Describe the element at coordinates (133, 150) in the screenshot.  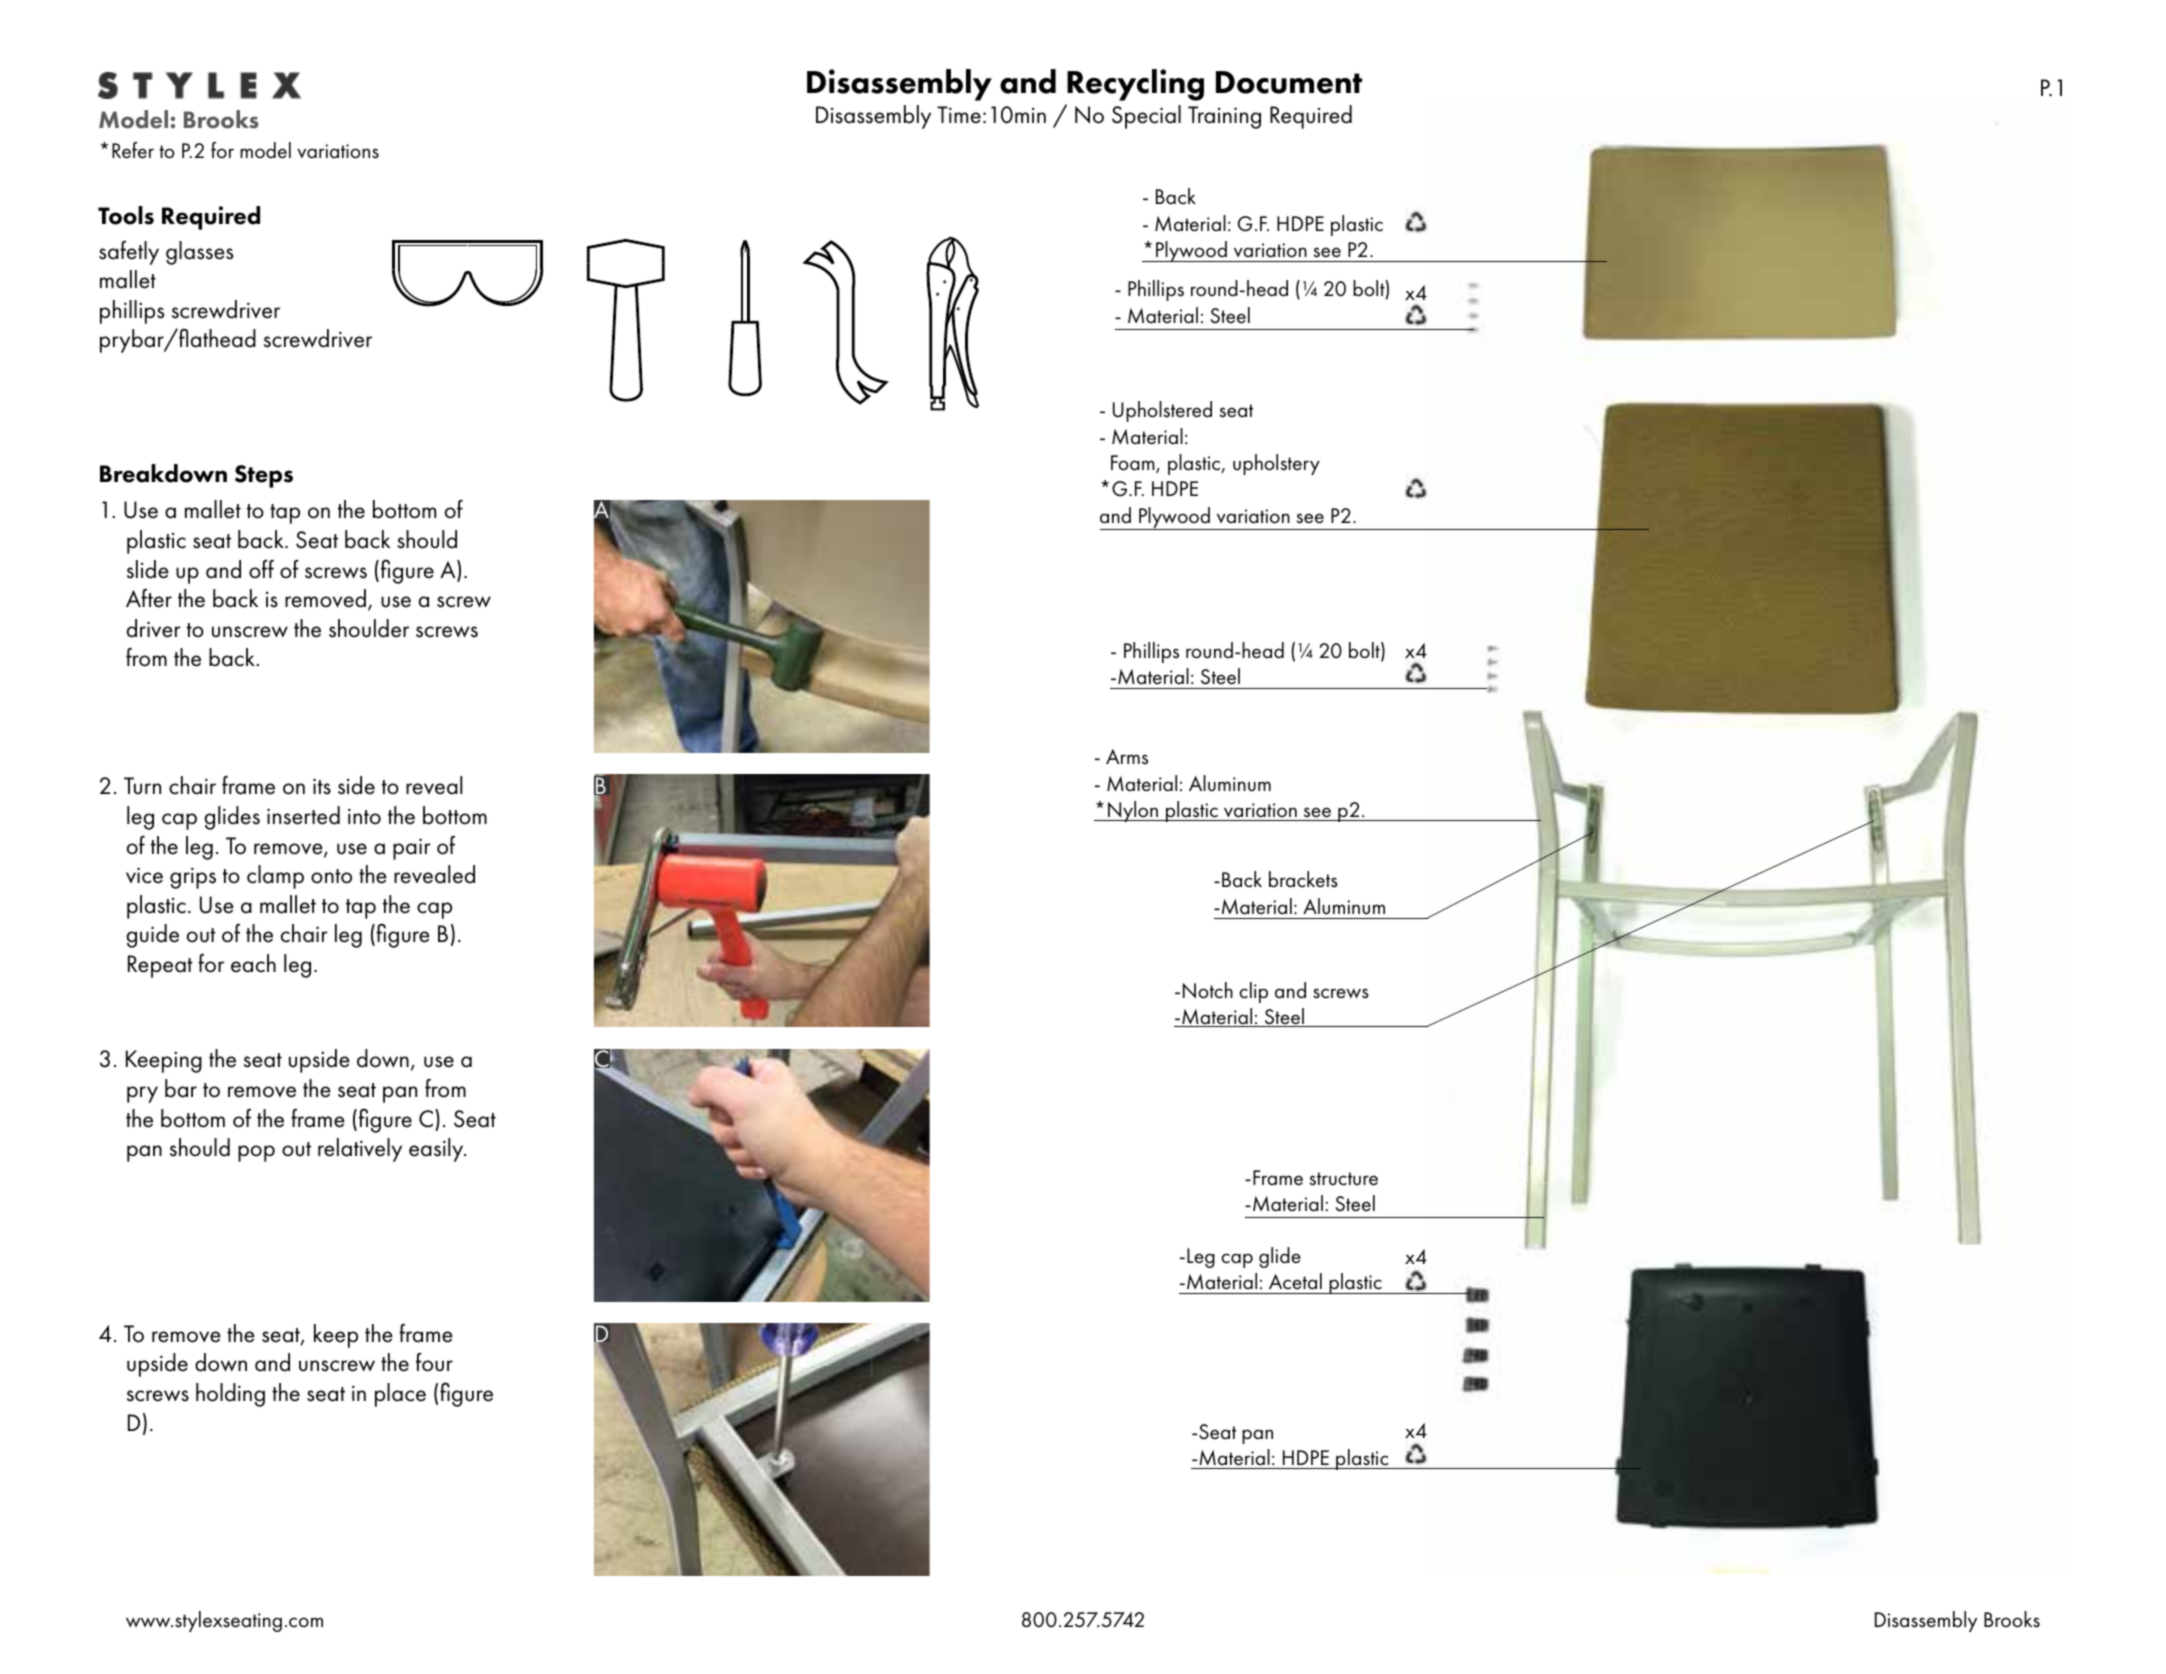
I see `Refer` at that location.
